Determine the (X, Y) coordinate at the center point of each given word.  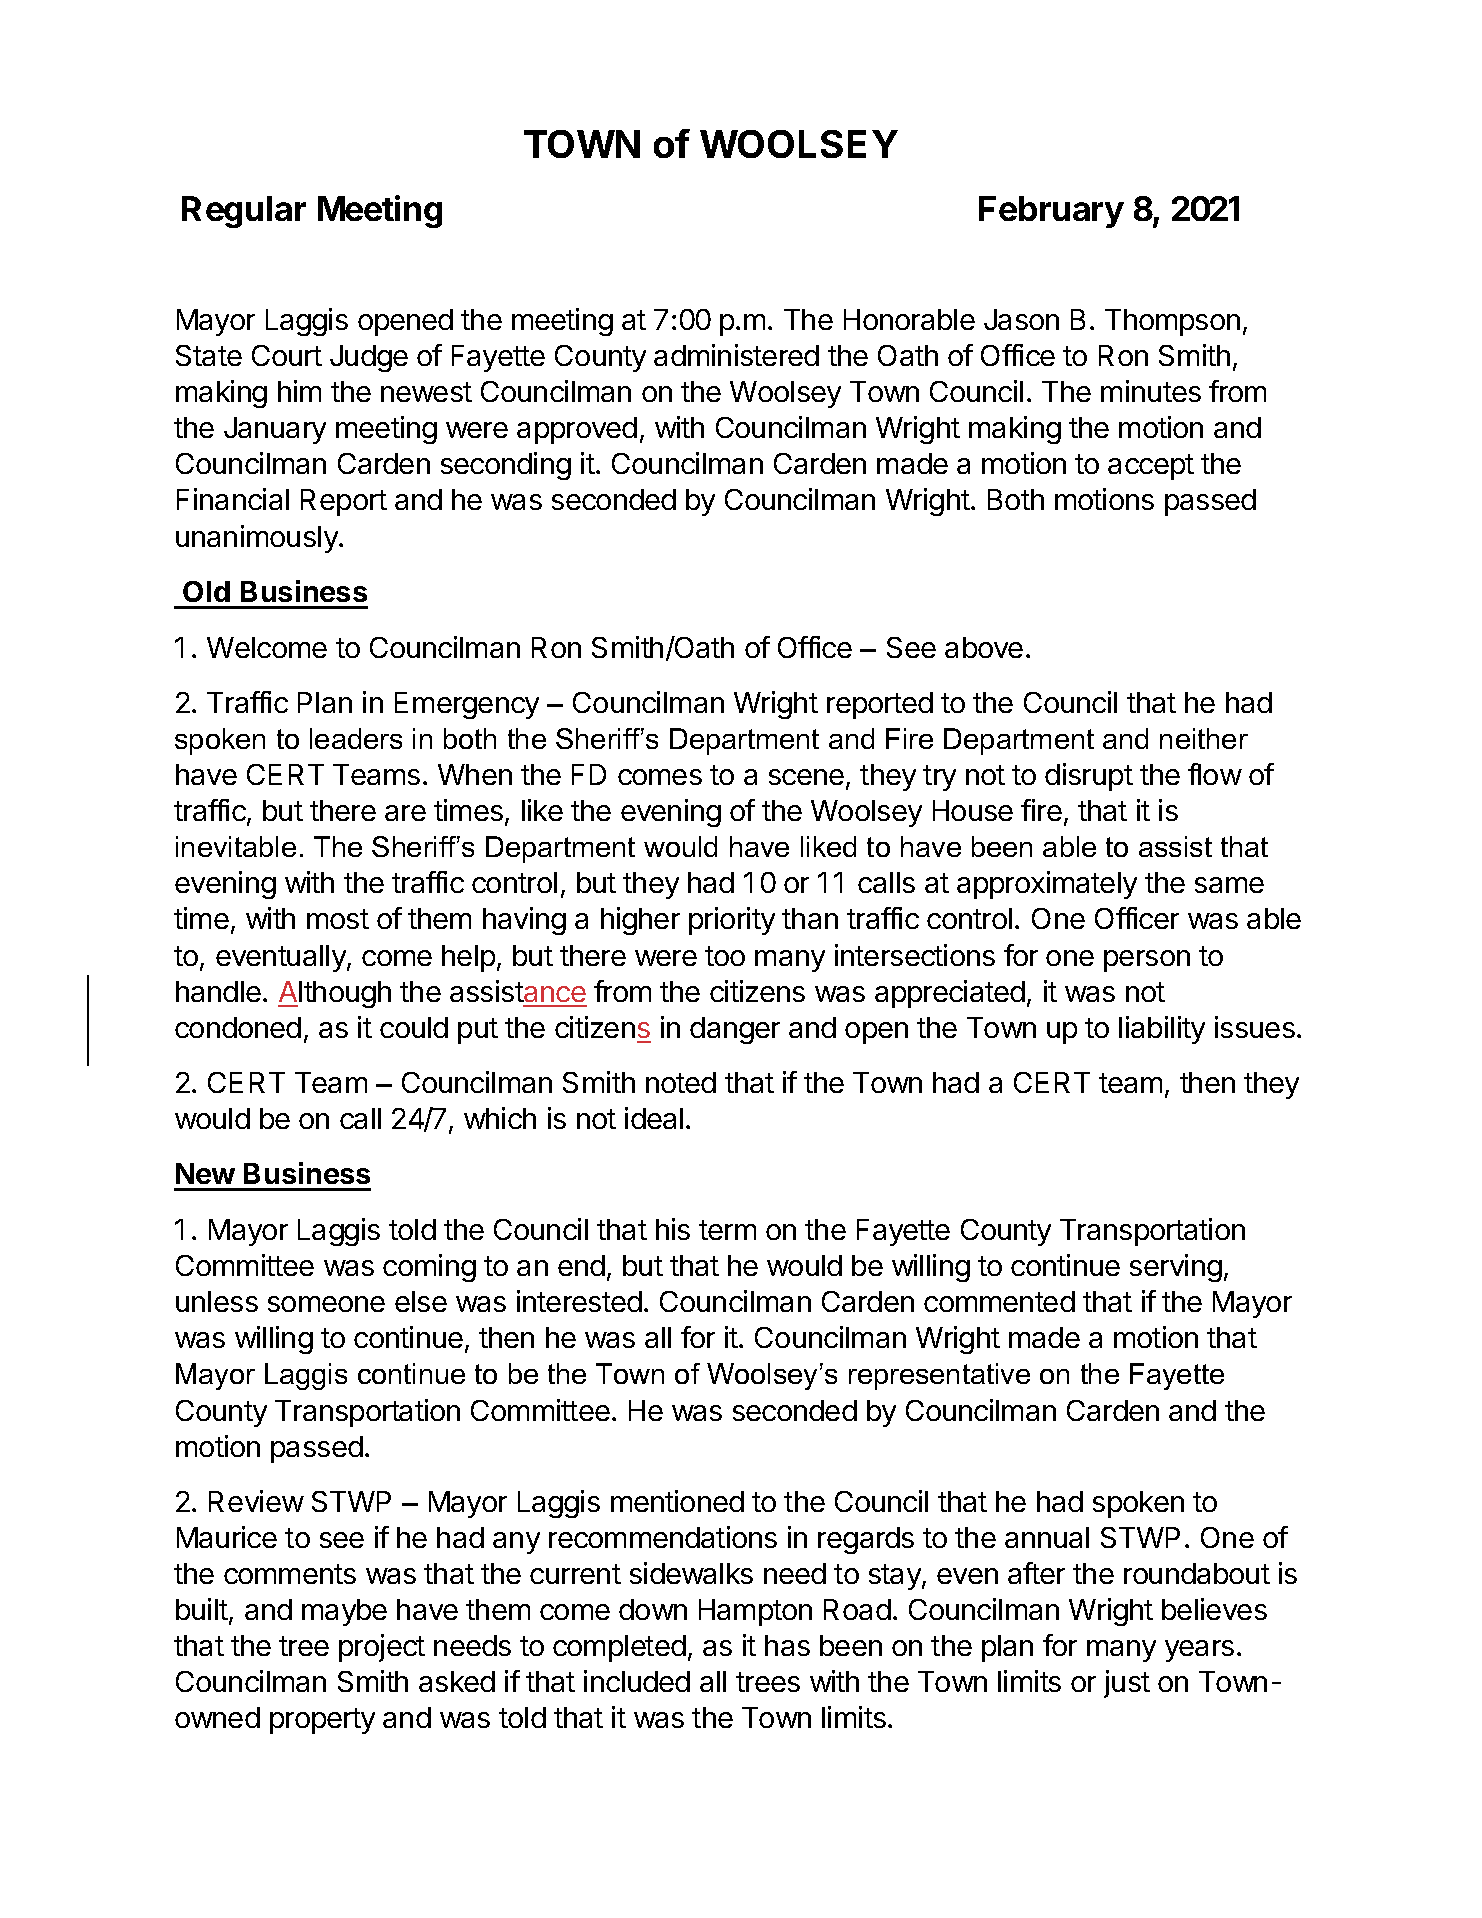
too (725, 956)
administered (736, 355)
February (1051, 212)
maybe (344, 1612)
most (338, 919)
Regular (244, 212)
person (1147, 961)
